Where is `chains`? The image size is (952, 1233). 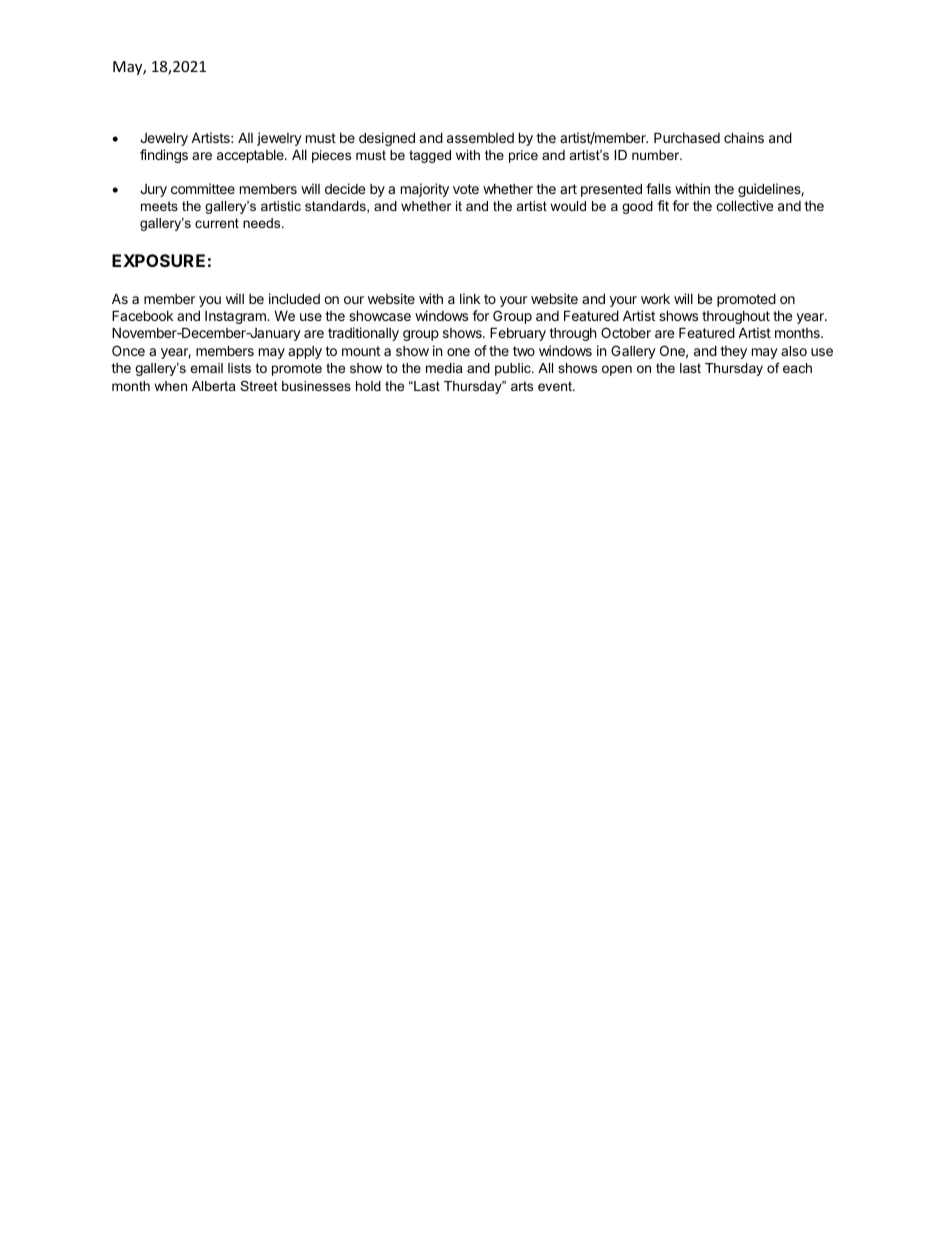 chains is located at coordinates (744, 137).
